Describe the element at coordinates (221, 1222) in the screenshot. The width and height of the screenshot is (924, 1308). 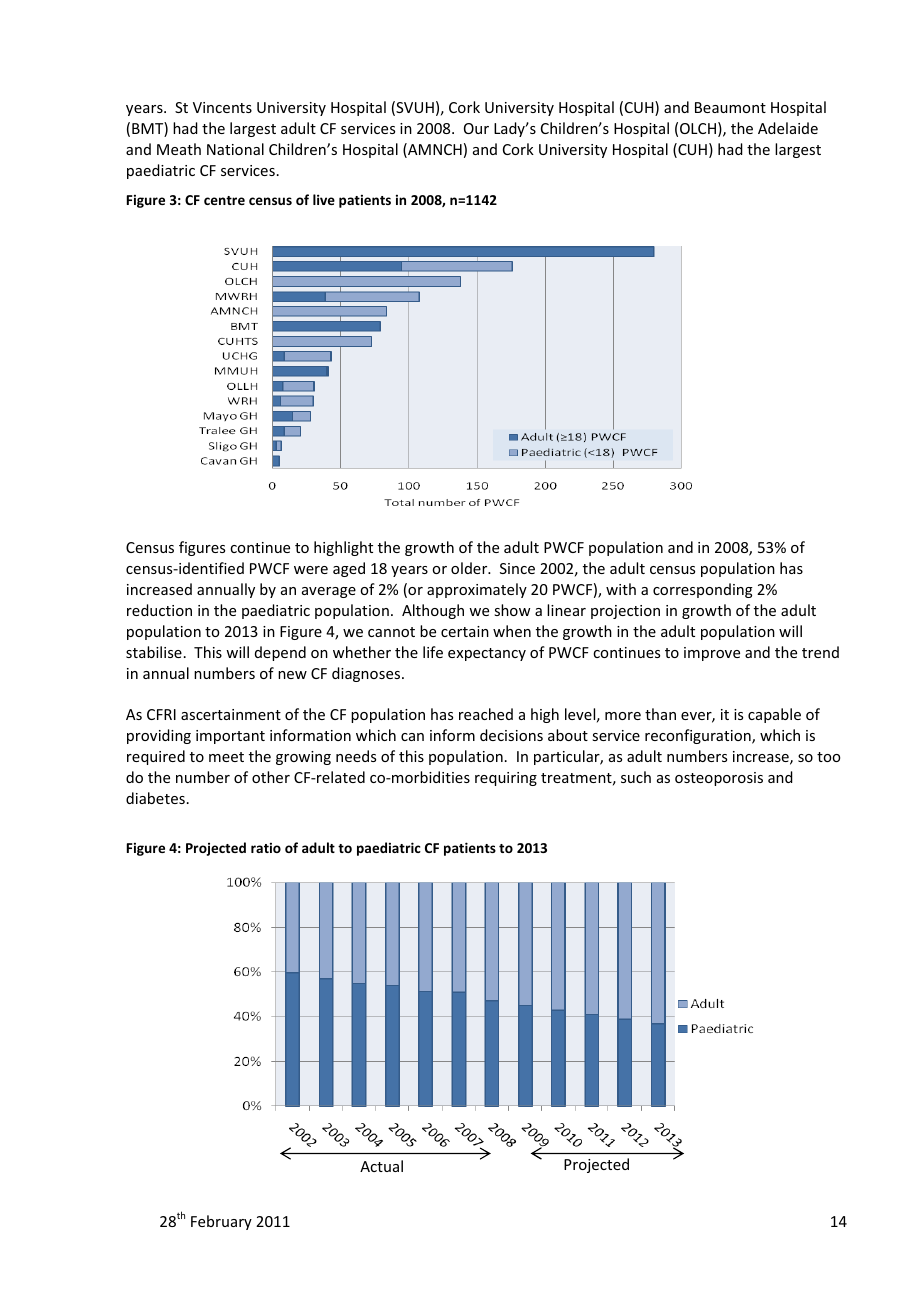
I see `February` at that location.
